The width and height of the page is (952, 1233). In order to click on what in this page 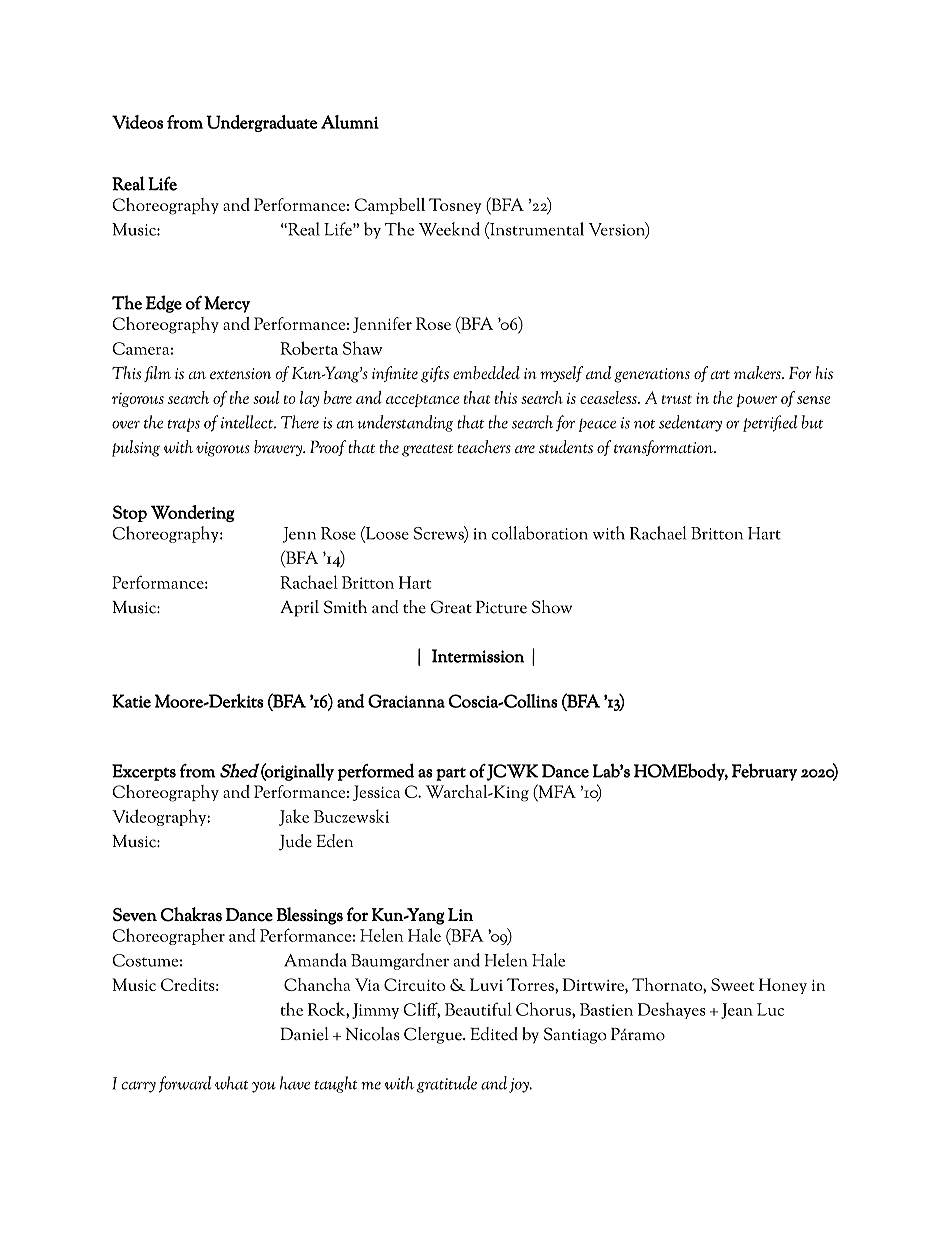, I will do `click(231, 1083)`.
